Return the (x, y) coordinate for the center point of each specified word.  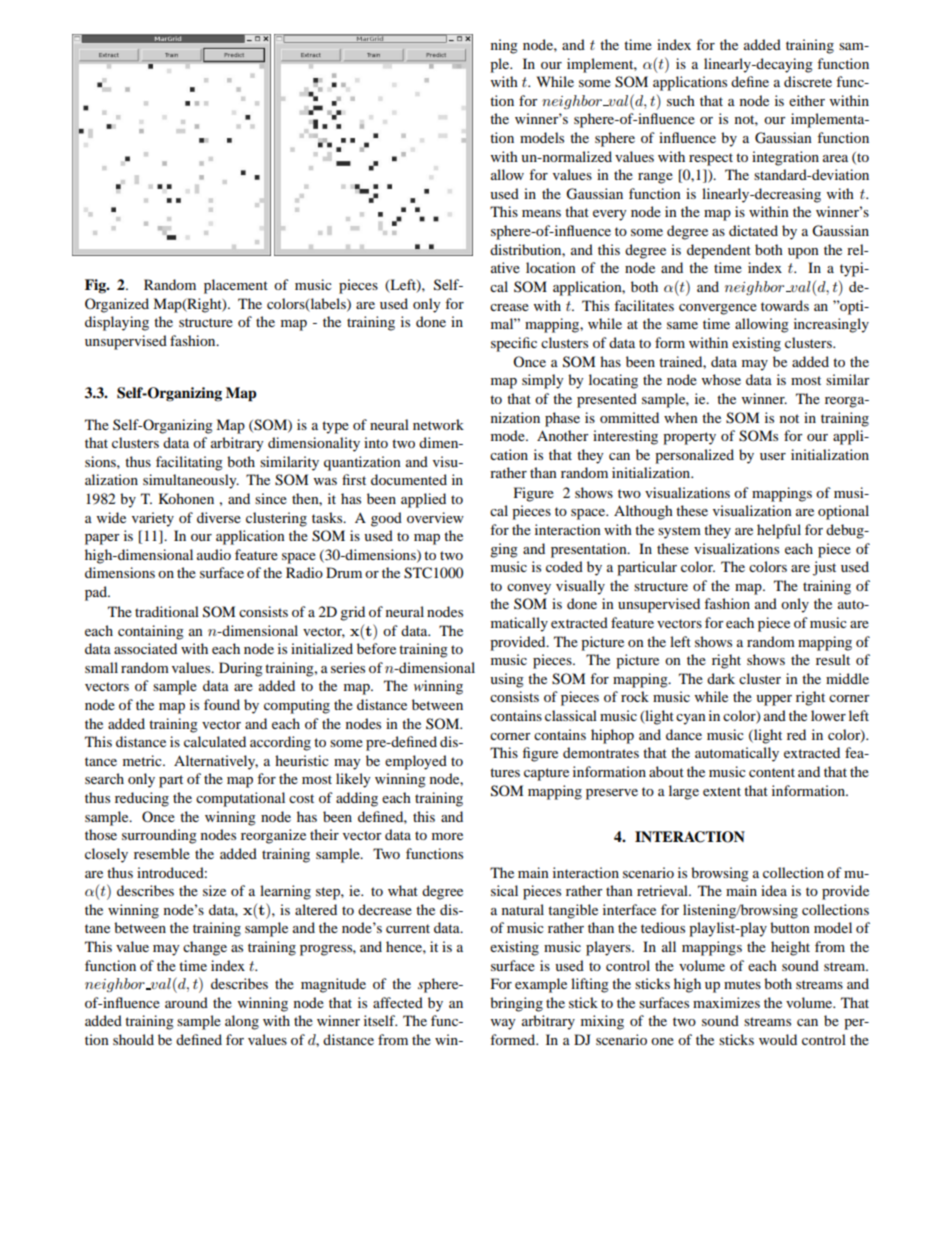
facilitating (189, 463)
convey (529, 589)
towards (785, 305)
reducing (142, 799)
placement (236, 286)
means (541, 213)
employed (416, 762)
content (772, 772)
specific (514, 344)
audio (214, 554)
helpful (779, 531)
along (242, 1022)
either (807, 100)
